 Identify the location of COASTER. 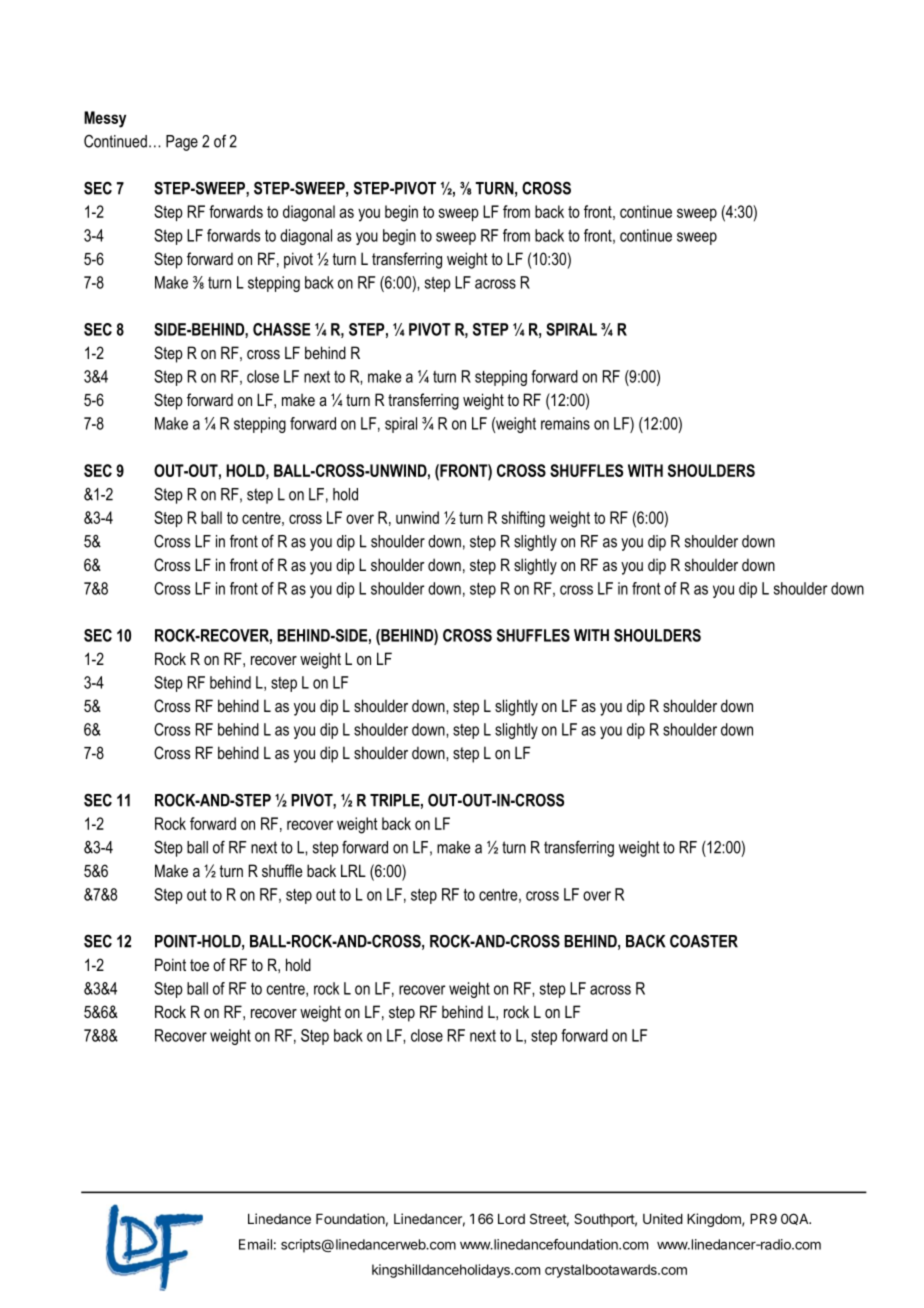
(704, 941).
